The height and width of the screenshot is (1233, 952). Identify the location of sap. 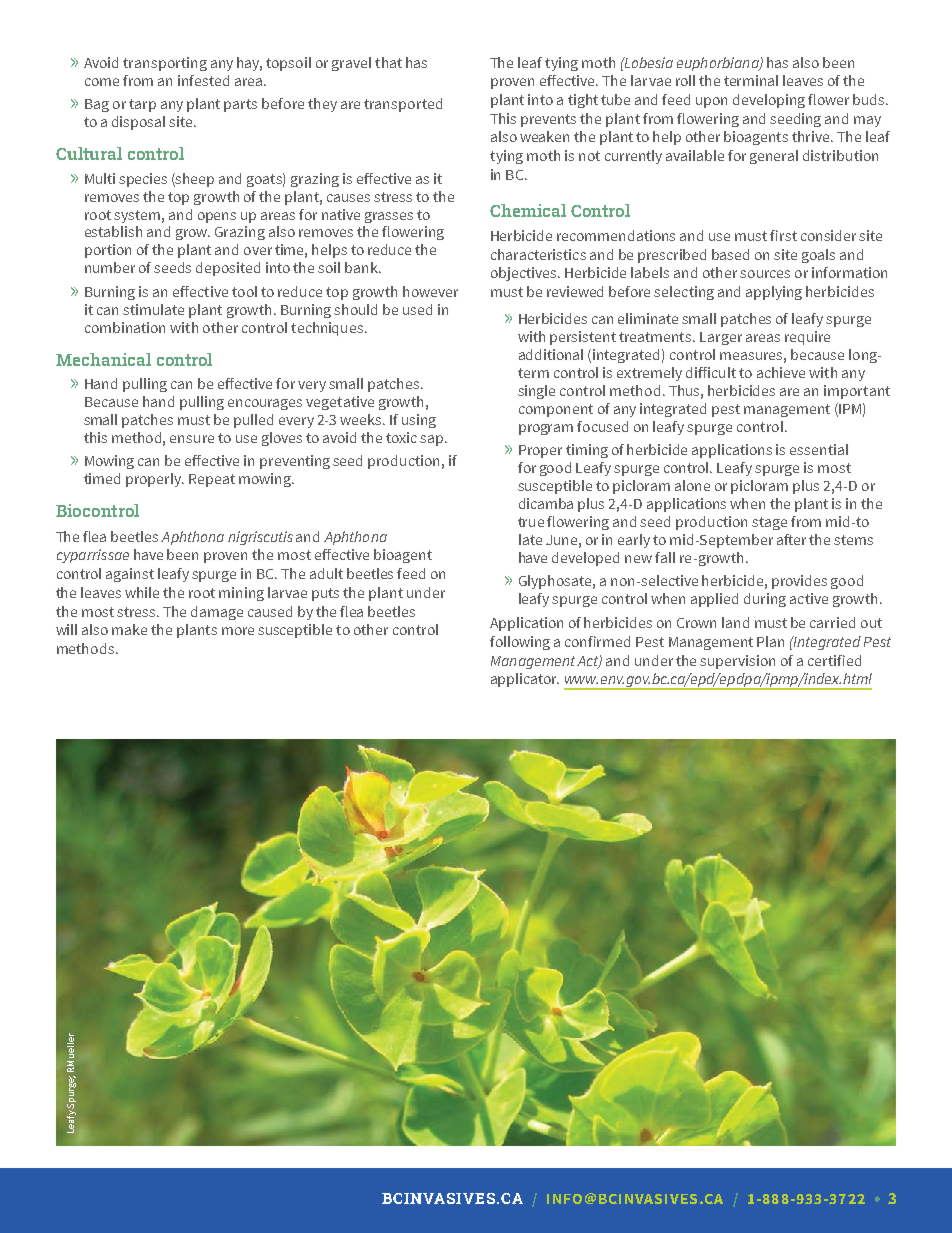
(433, 440).
